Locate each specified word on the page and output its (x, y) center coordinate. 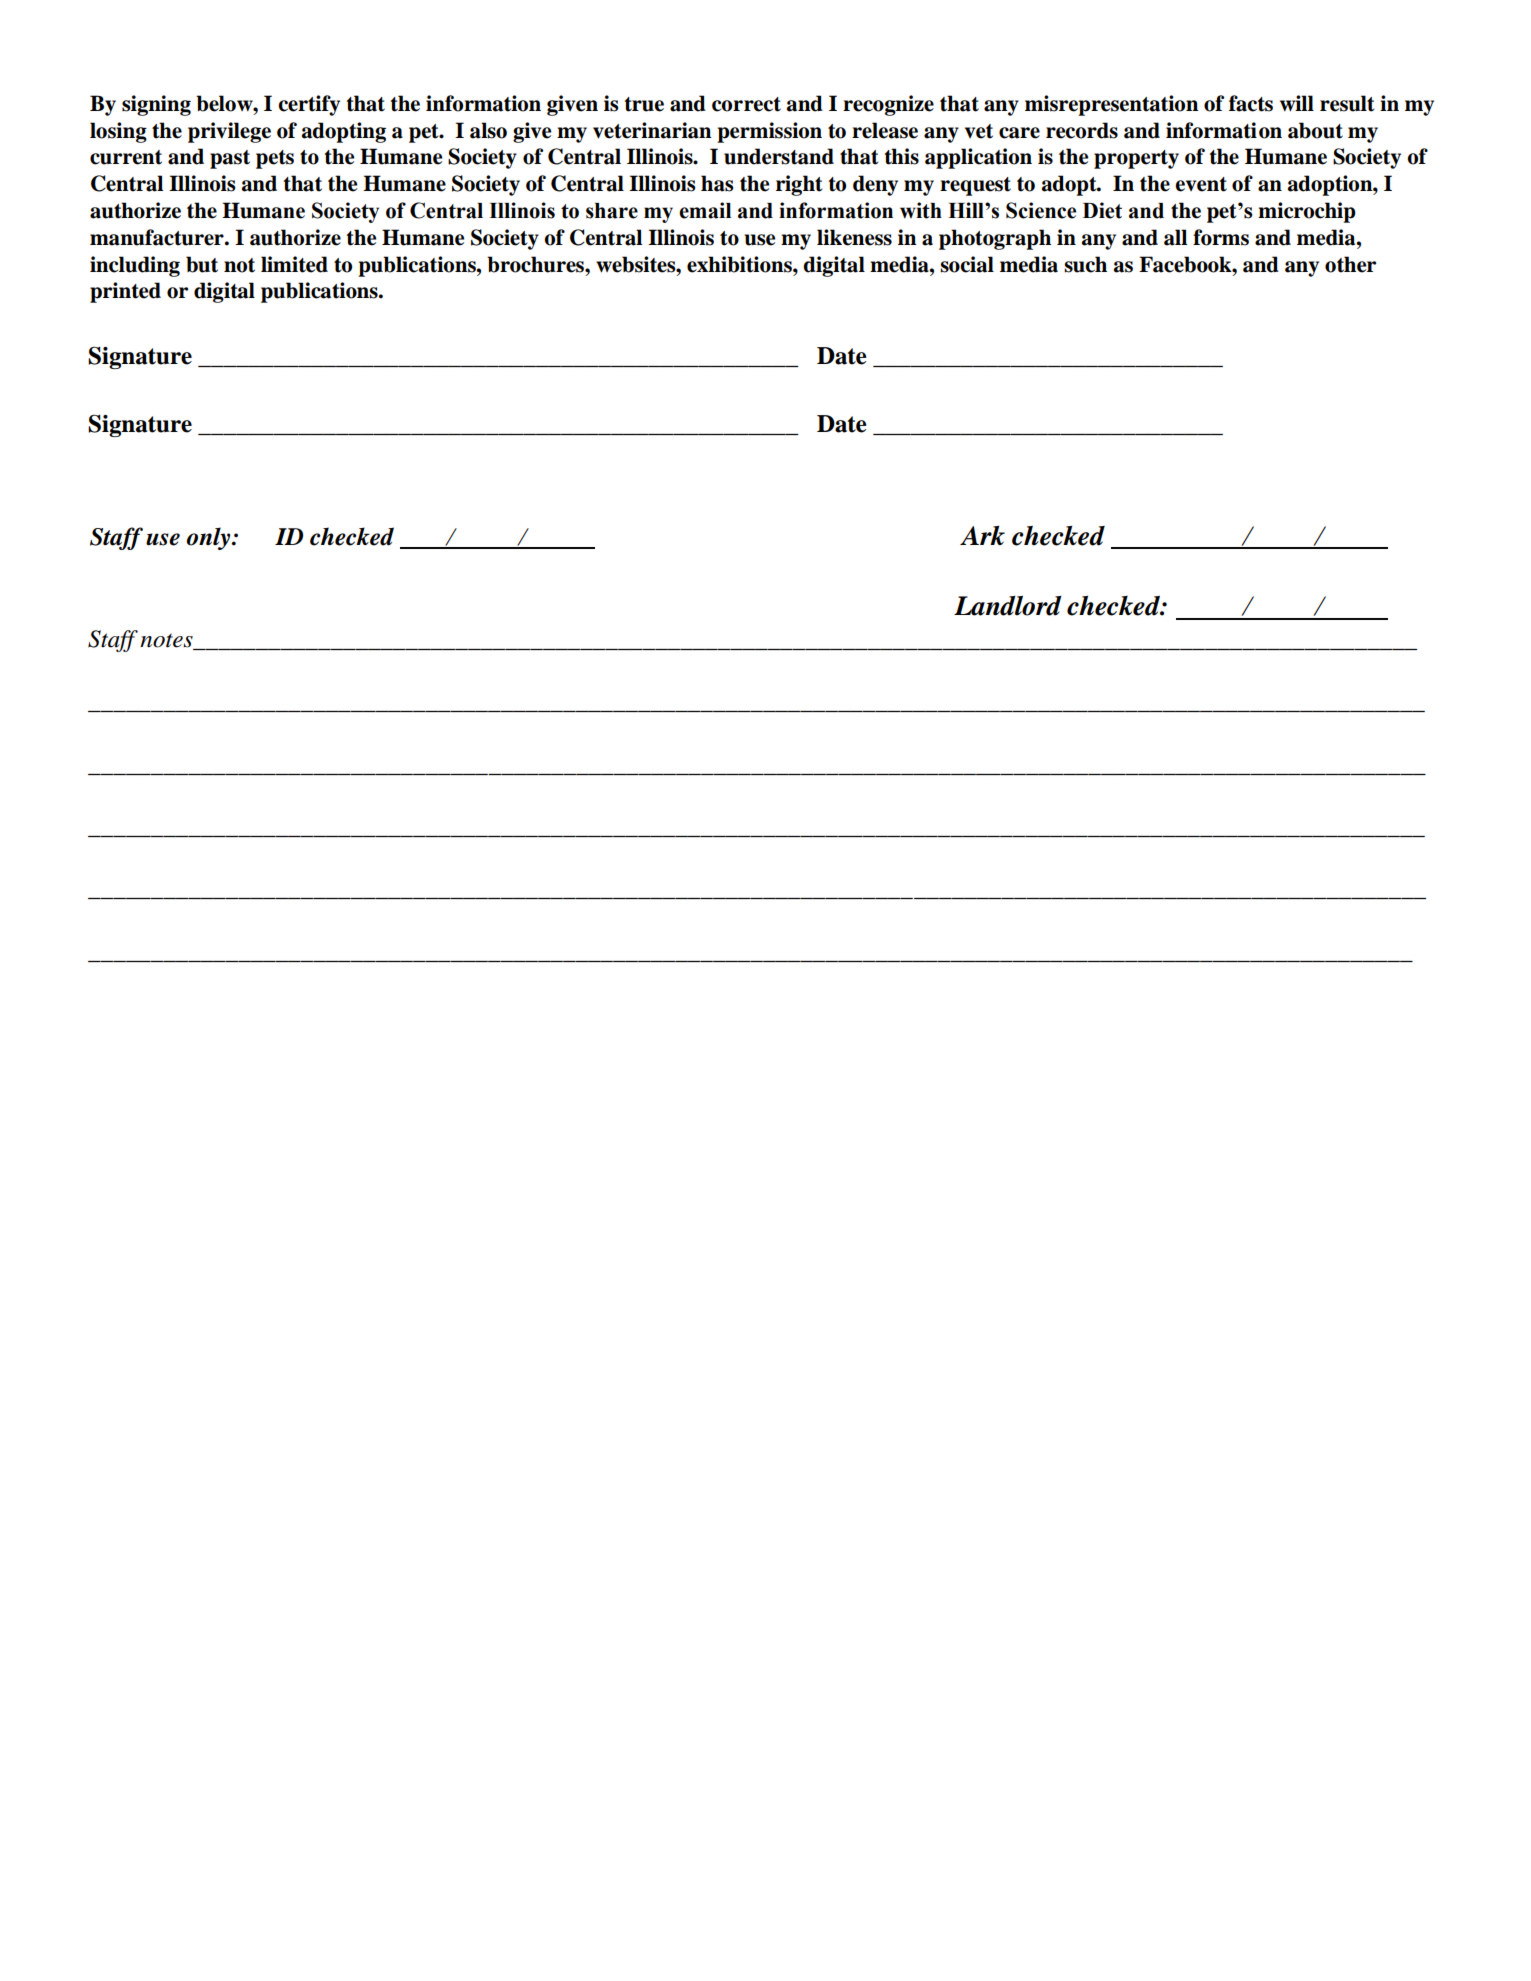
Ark (982, 535)
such (1085, 264)
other (1350, 264)
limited (294, 264)
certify (309, 105)
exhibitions (740, 264)
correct (746, 104)
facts (1251, 103)
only (210, 538)
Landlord (1007, 606)
